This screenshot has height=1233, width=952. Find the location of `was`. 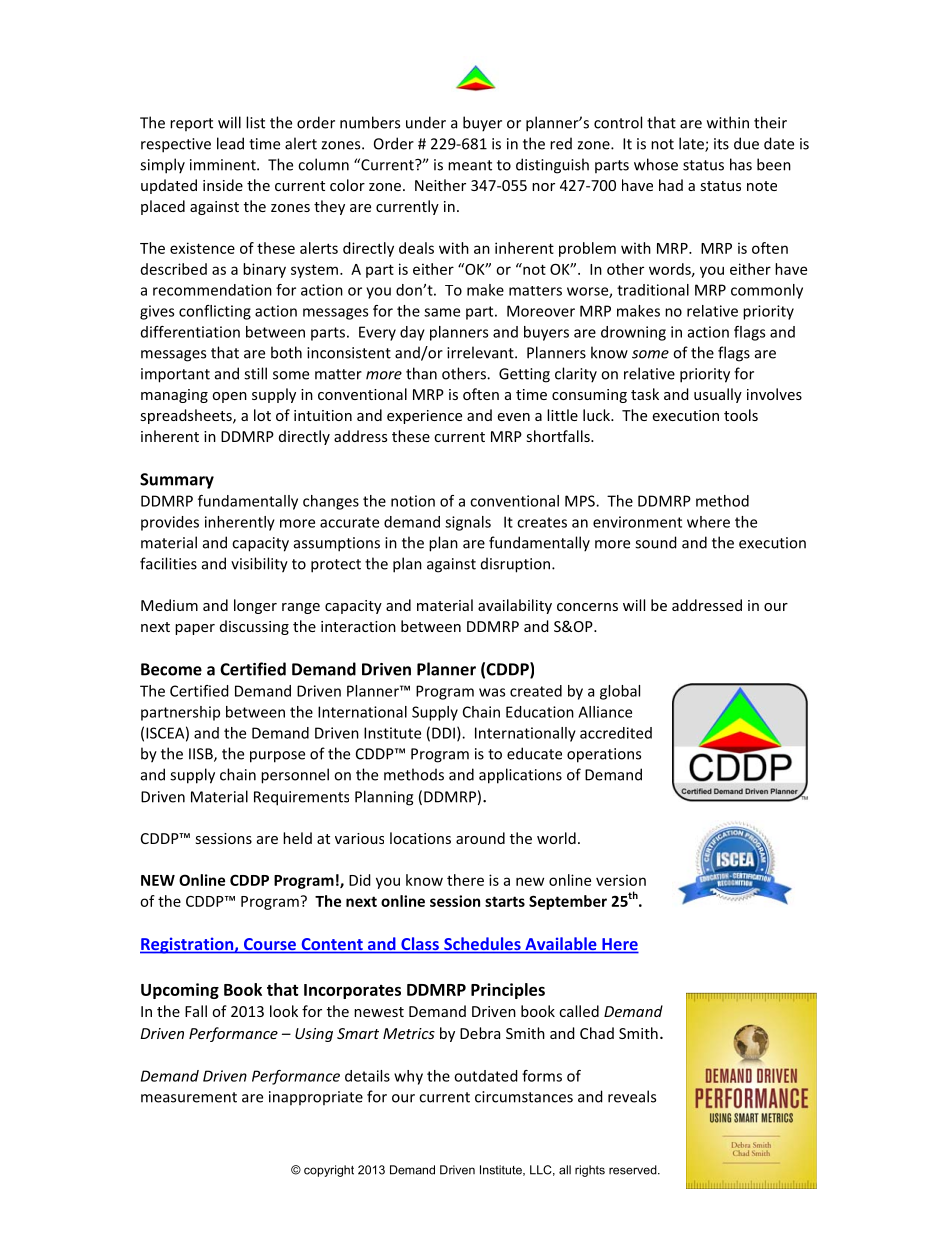

was is located at coordinates (492, 692).
